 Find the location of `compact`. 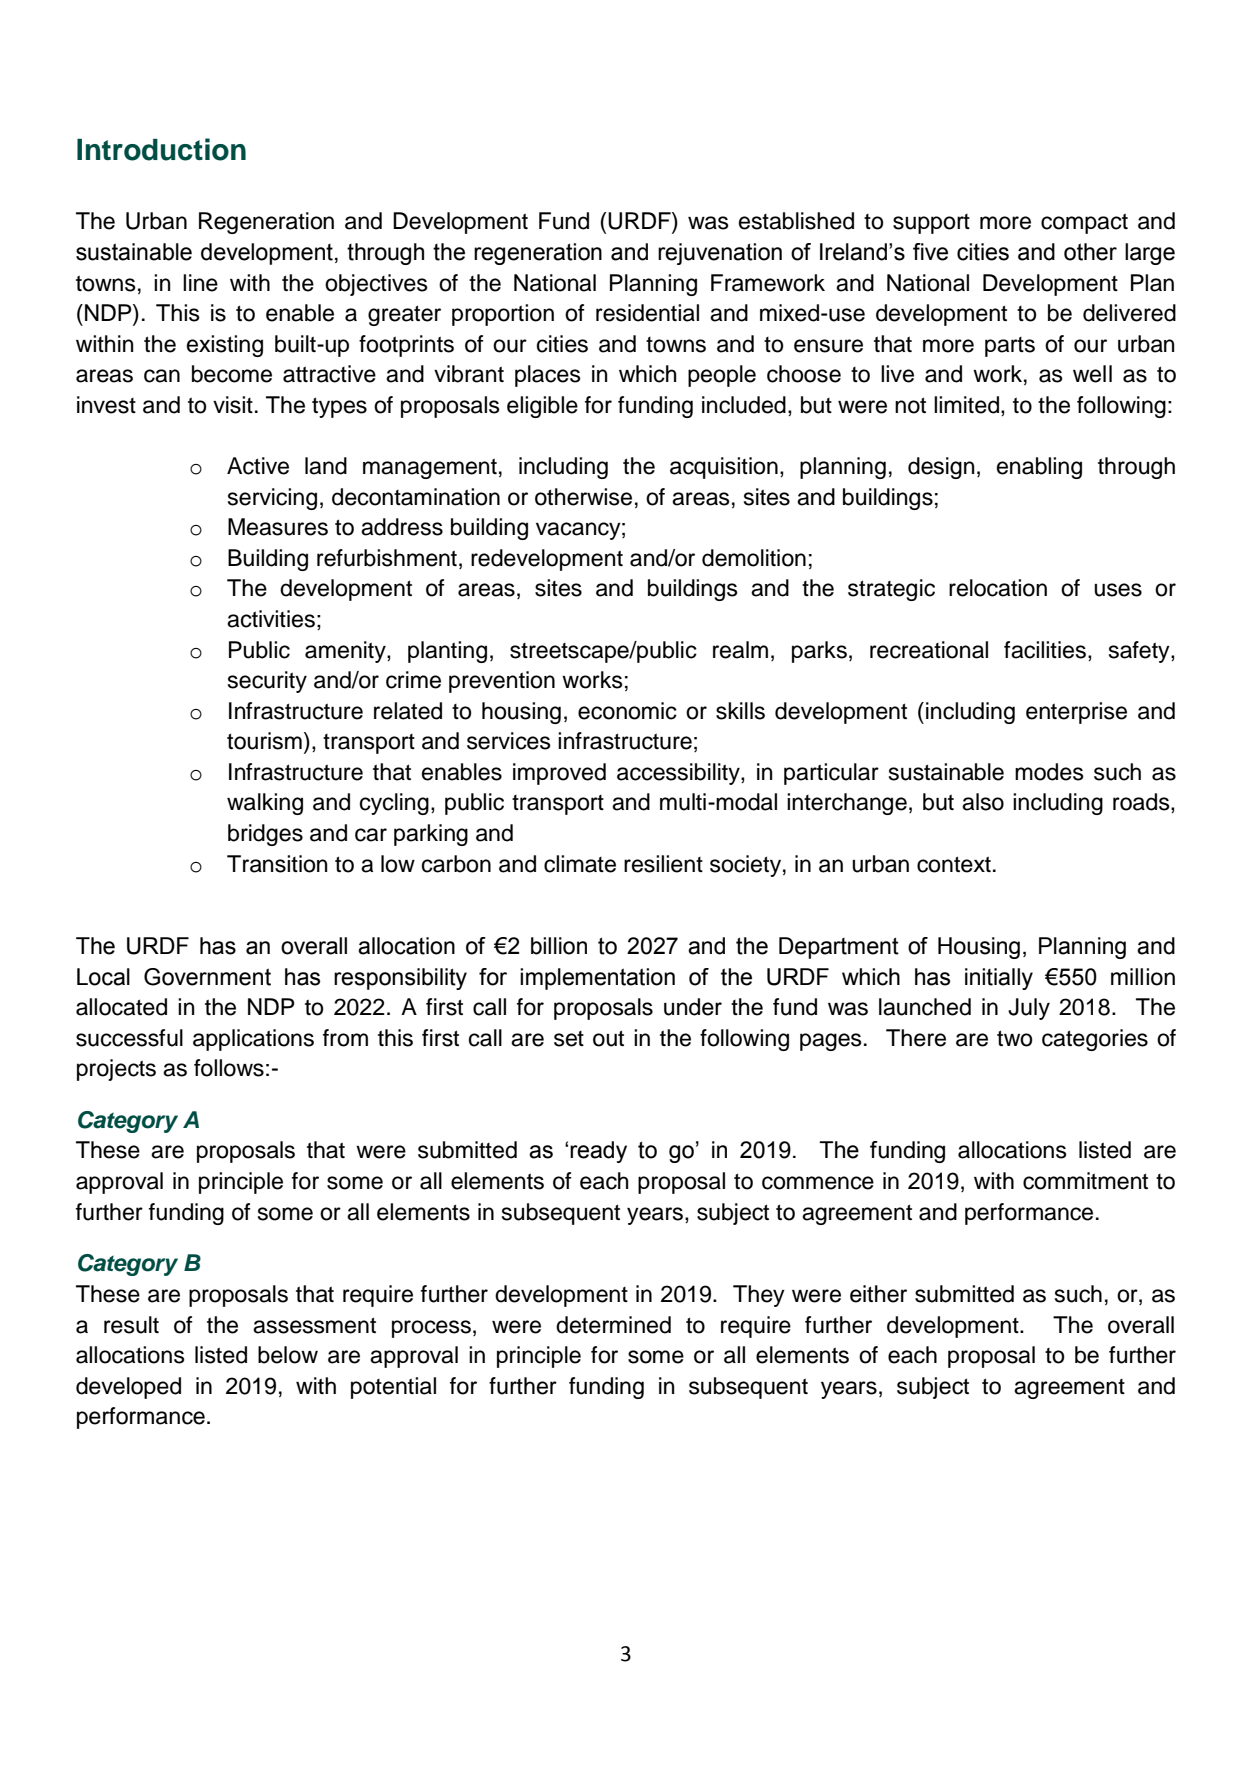

compact is located at coordinates (1084, 223).
